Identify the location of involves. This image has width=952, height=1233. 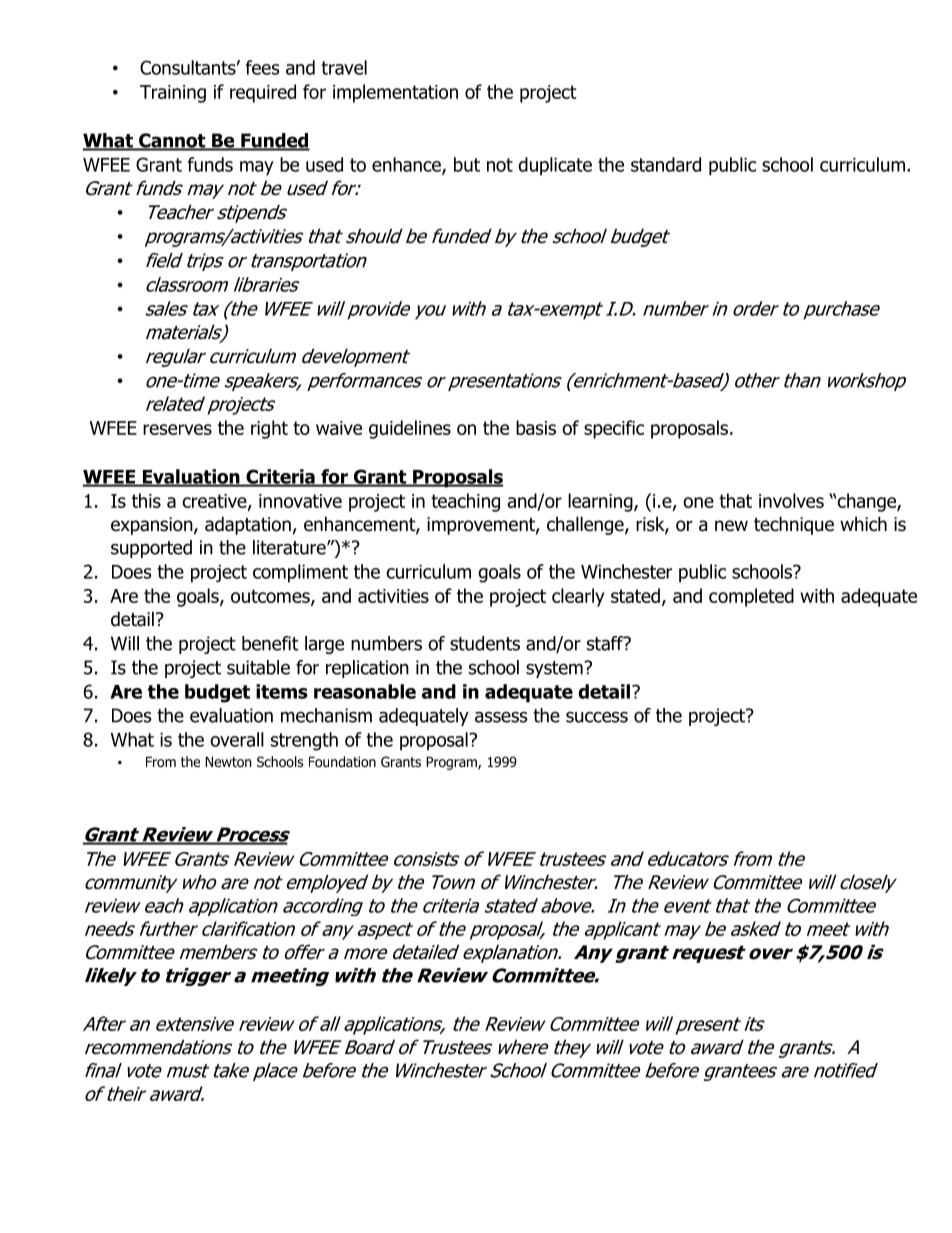
(791, 500).
